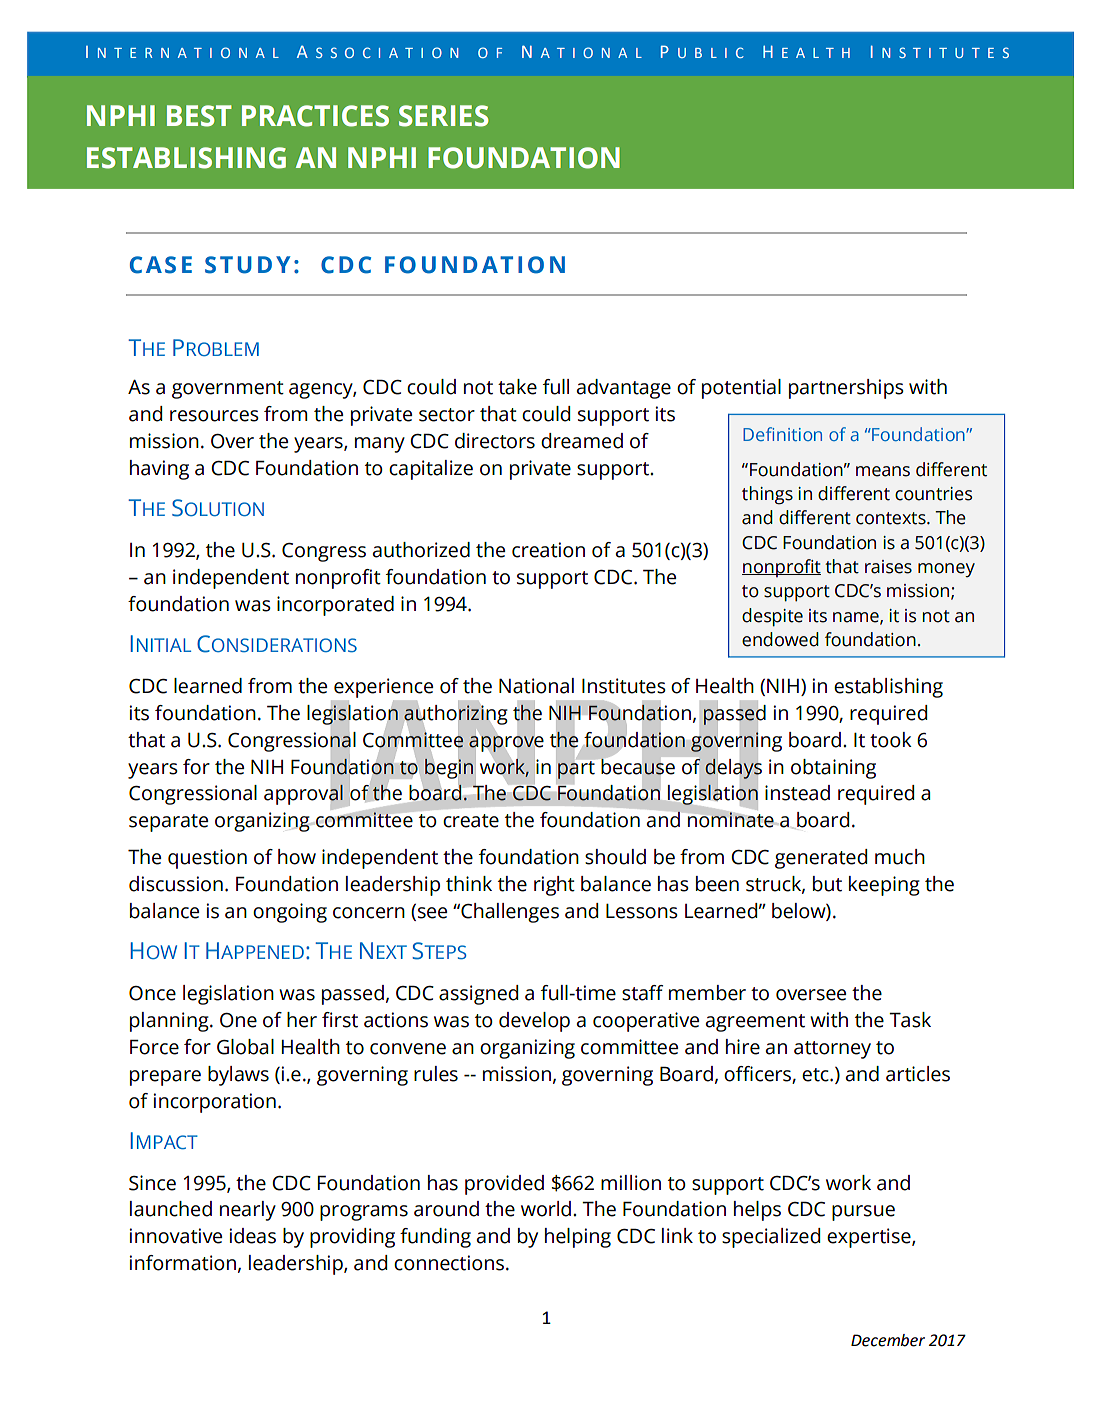  What do you see at coordinates (183, 1263) in the screenshot?
I see `information` at bounding box center [183, 1263].
